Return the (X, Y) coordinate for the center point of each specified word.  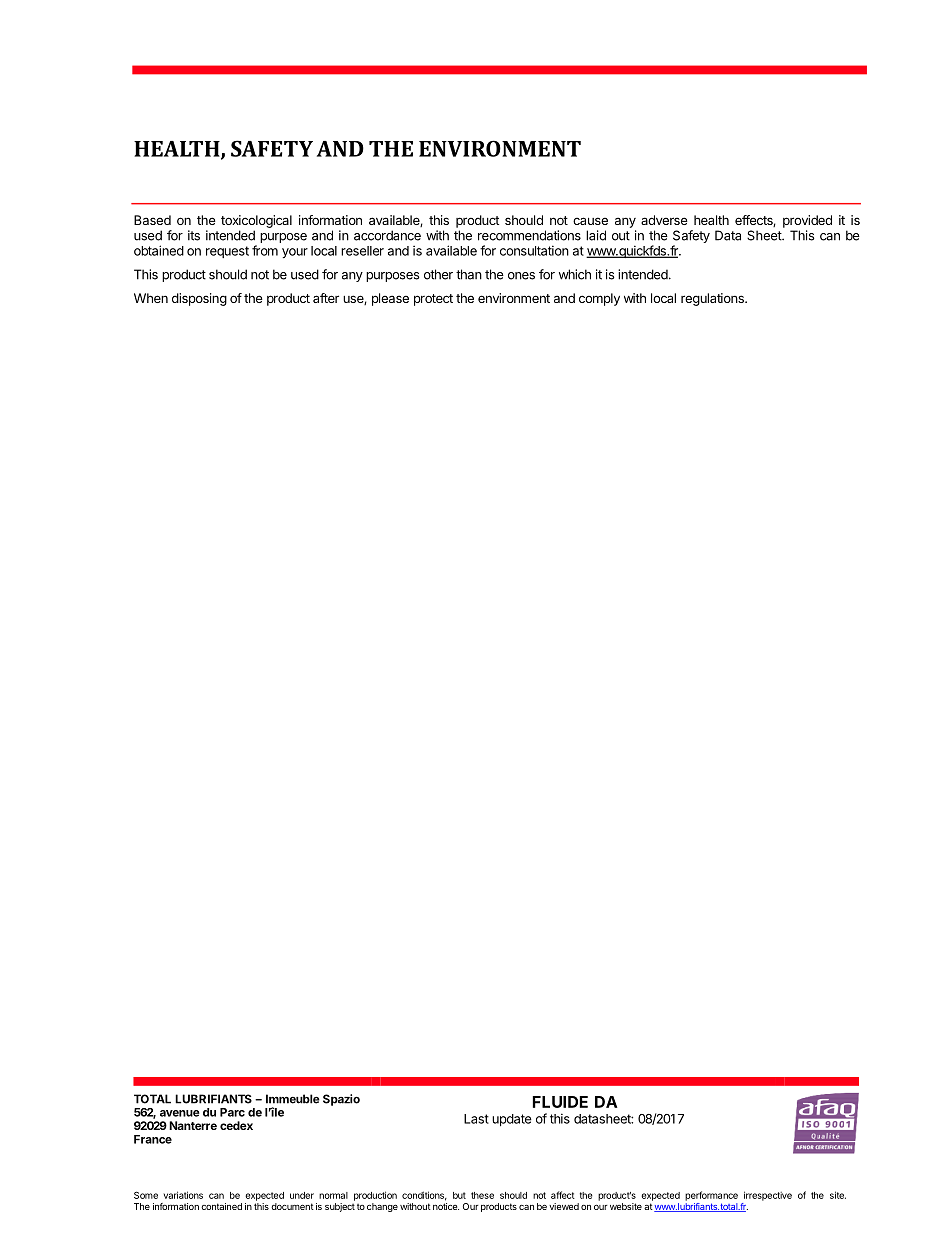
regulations (713, 299)
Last (476, 1119)
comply (599, 299)
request (227, 252)
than (469, 274)
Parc (232, 1112)
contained (221, 1206)
